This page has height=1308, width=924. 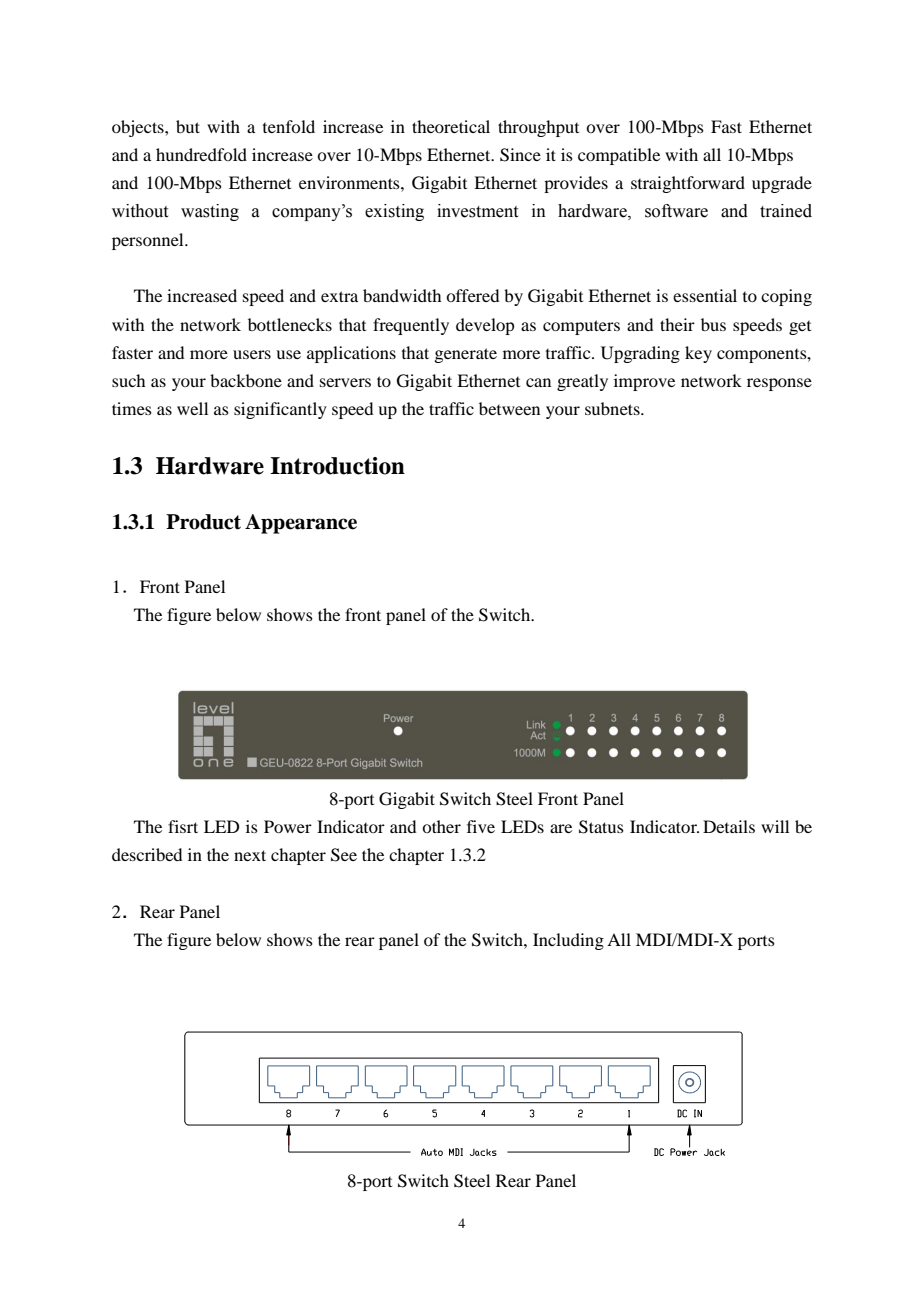 What do you see at coordinates (613, 408) in the page?
I see `subnets` at bounding box center [613, 408].
